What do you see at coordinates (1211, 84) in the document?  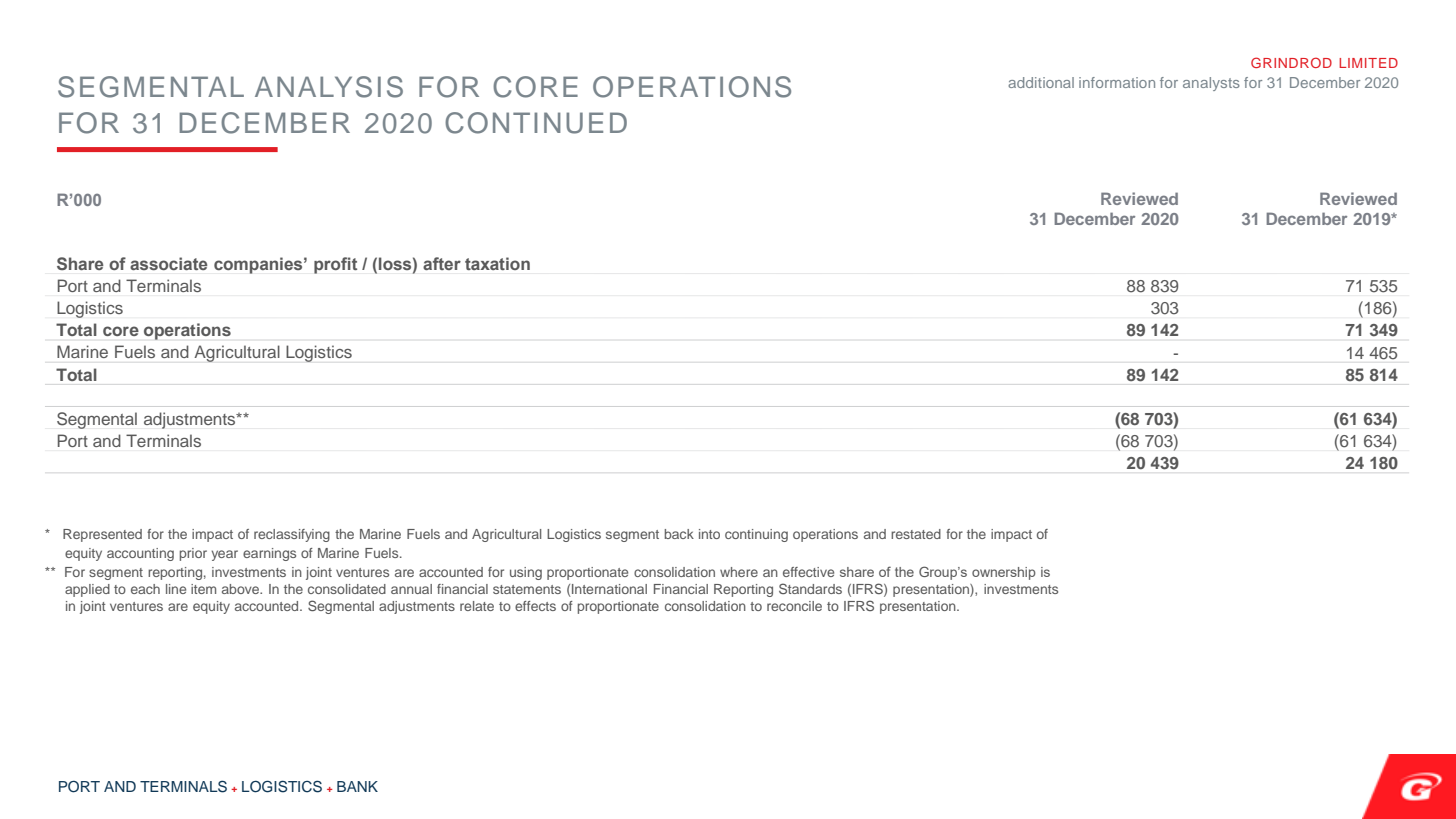 I see `analysts` at bounding box center [1211, 84].
